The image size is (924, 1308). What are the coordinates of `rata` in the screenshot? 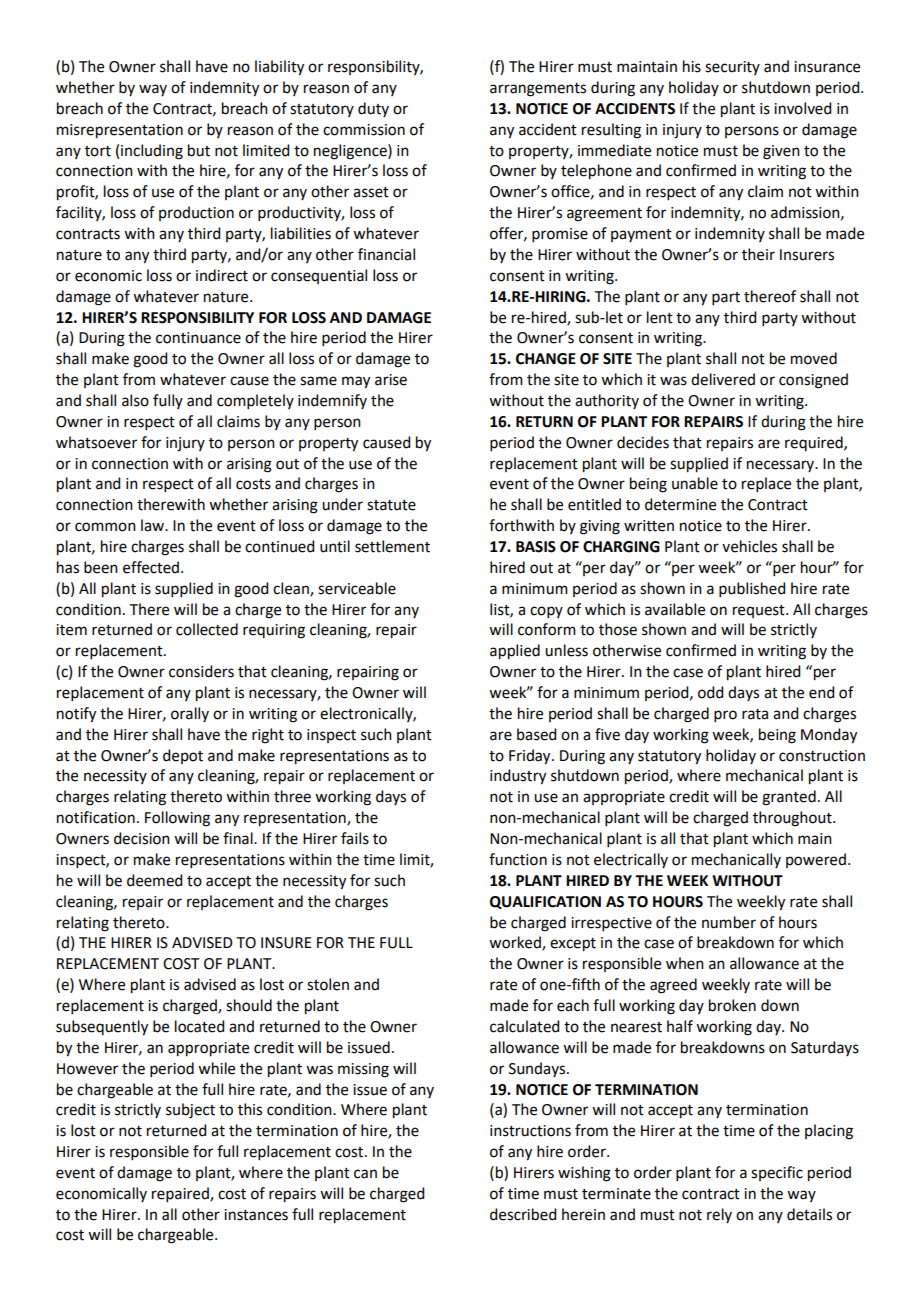 It's located at (755, 714).
